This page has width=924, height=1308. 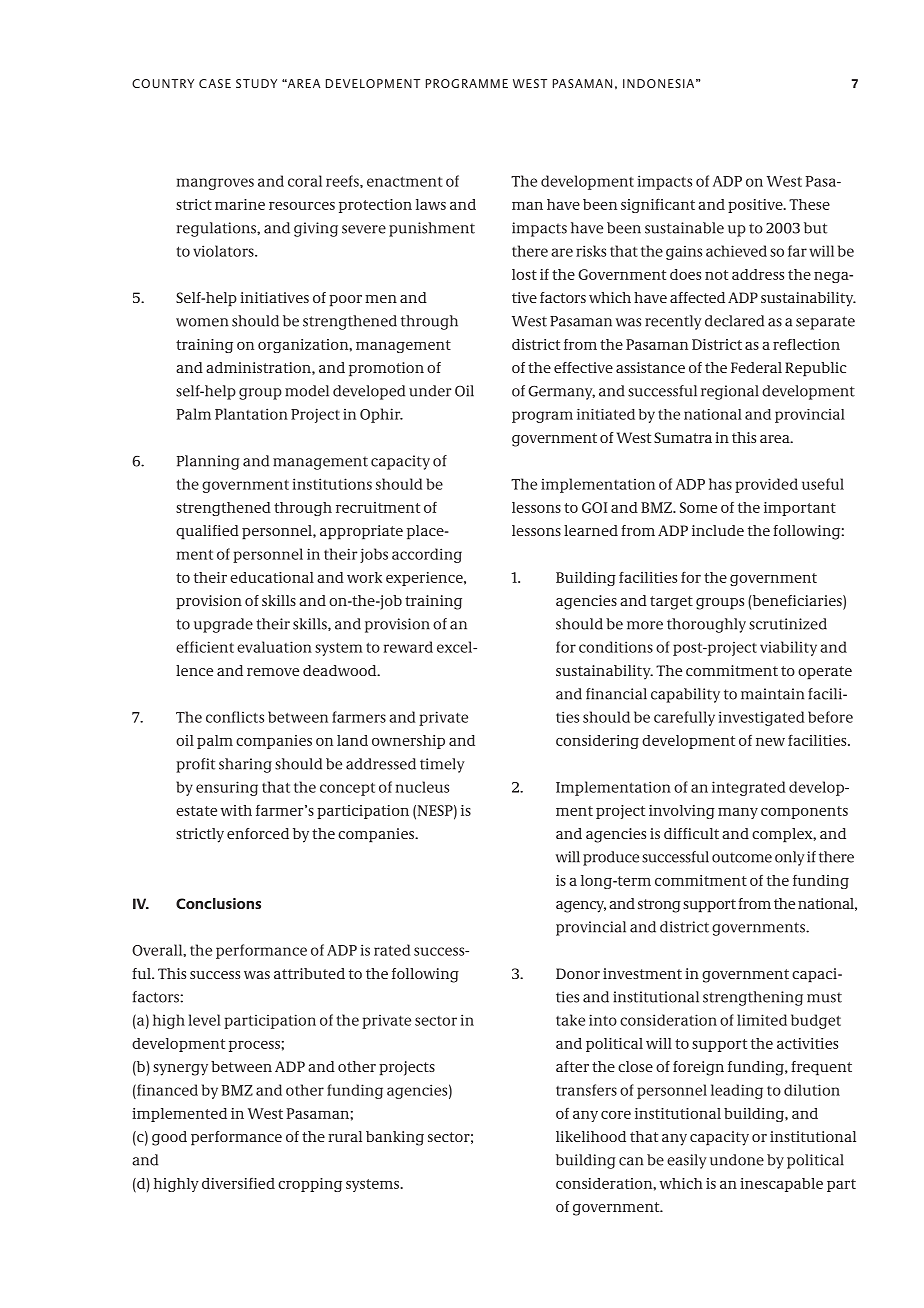 What do you see at coordinates (809, 204) in the page?
I see `These` at bounding box center [809, 204].
